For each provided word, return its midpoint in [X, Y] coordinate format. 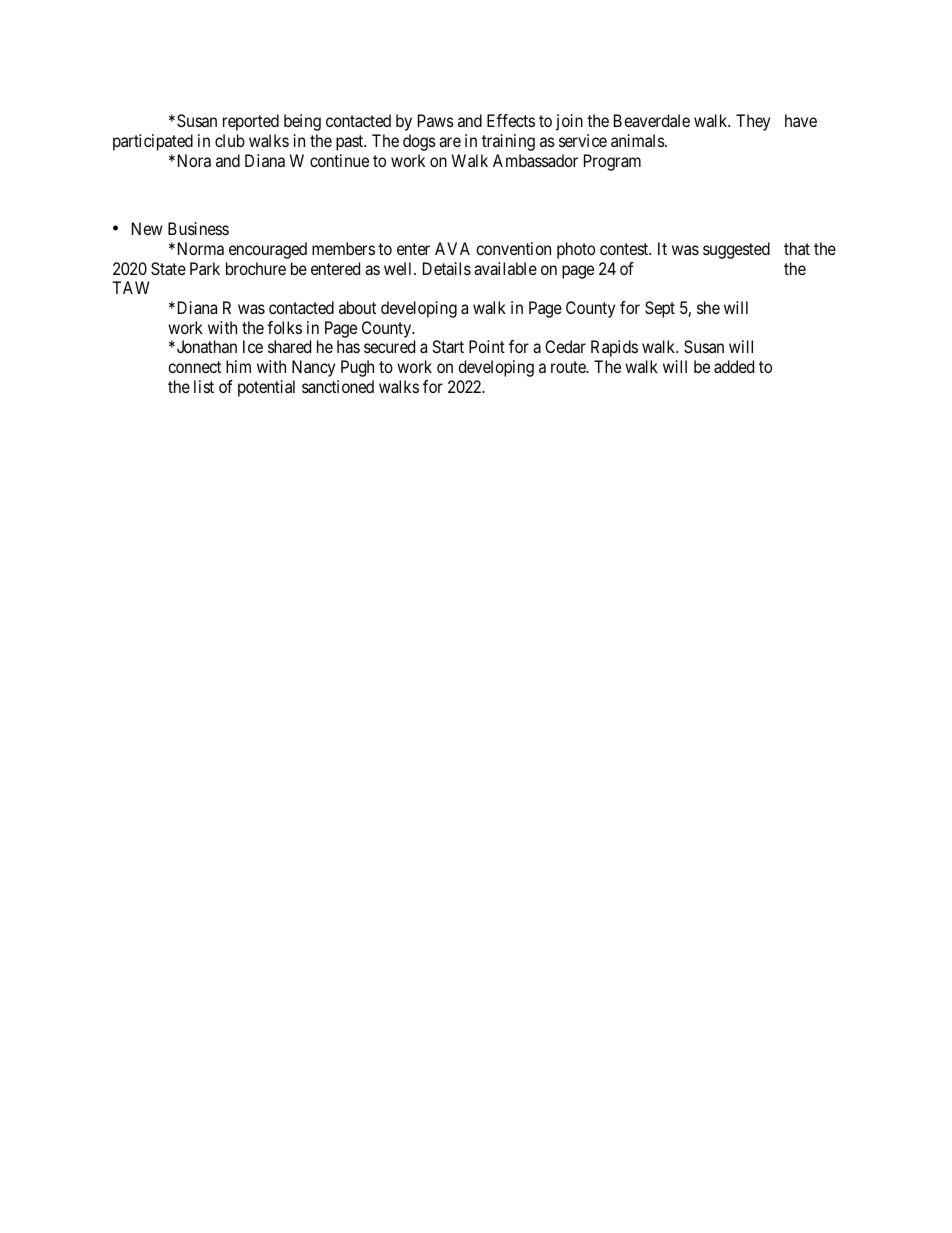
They [753, 122]
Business [198, 228]
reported [251, 122]
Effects [511, 120]
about [357, 307]
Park [205, 268]
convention [513, 248]
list [204, 386]
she [708, 307]
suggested [736, 250]
